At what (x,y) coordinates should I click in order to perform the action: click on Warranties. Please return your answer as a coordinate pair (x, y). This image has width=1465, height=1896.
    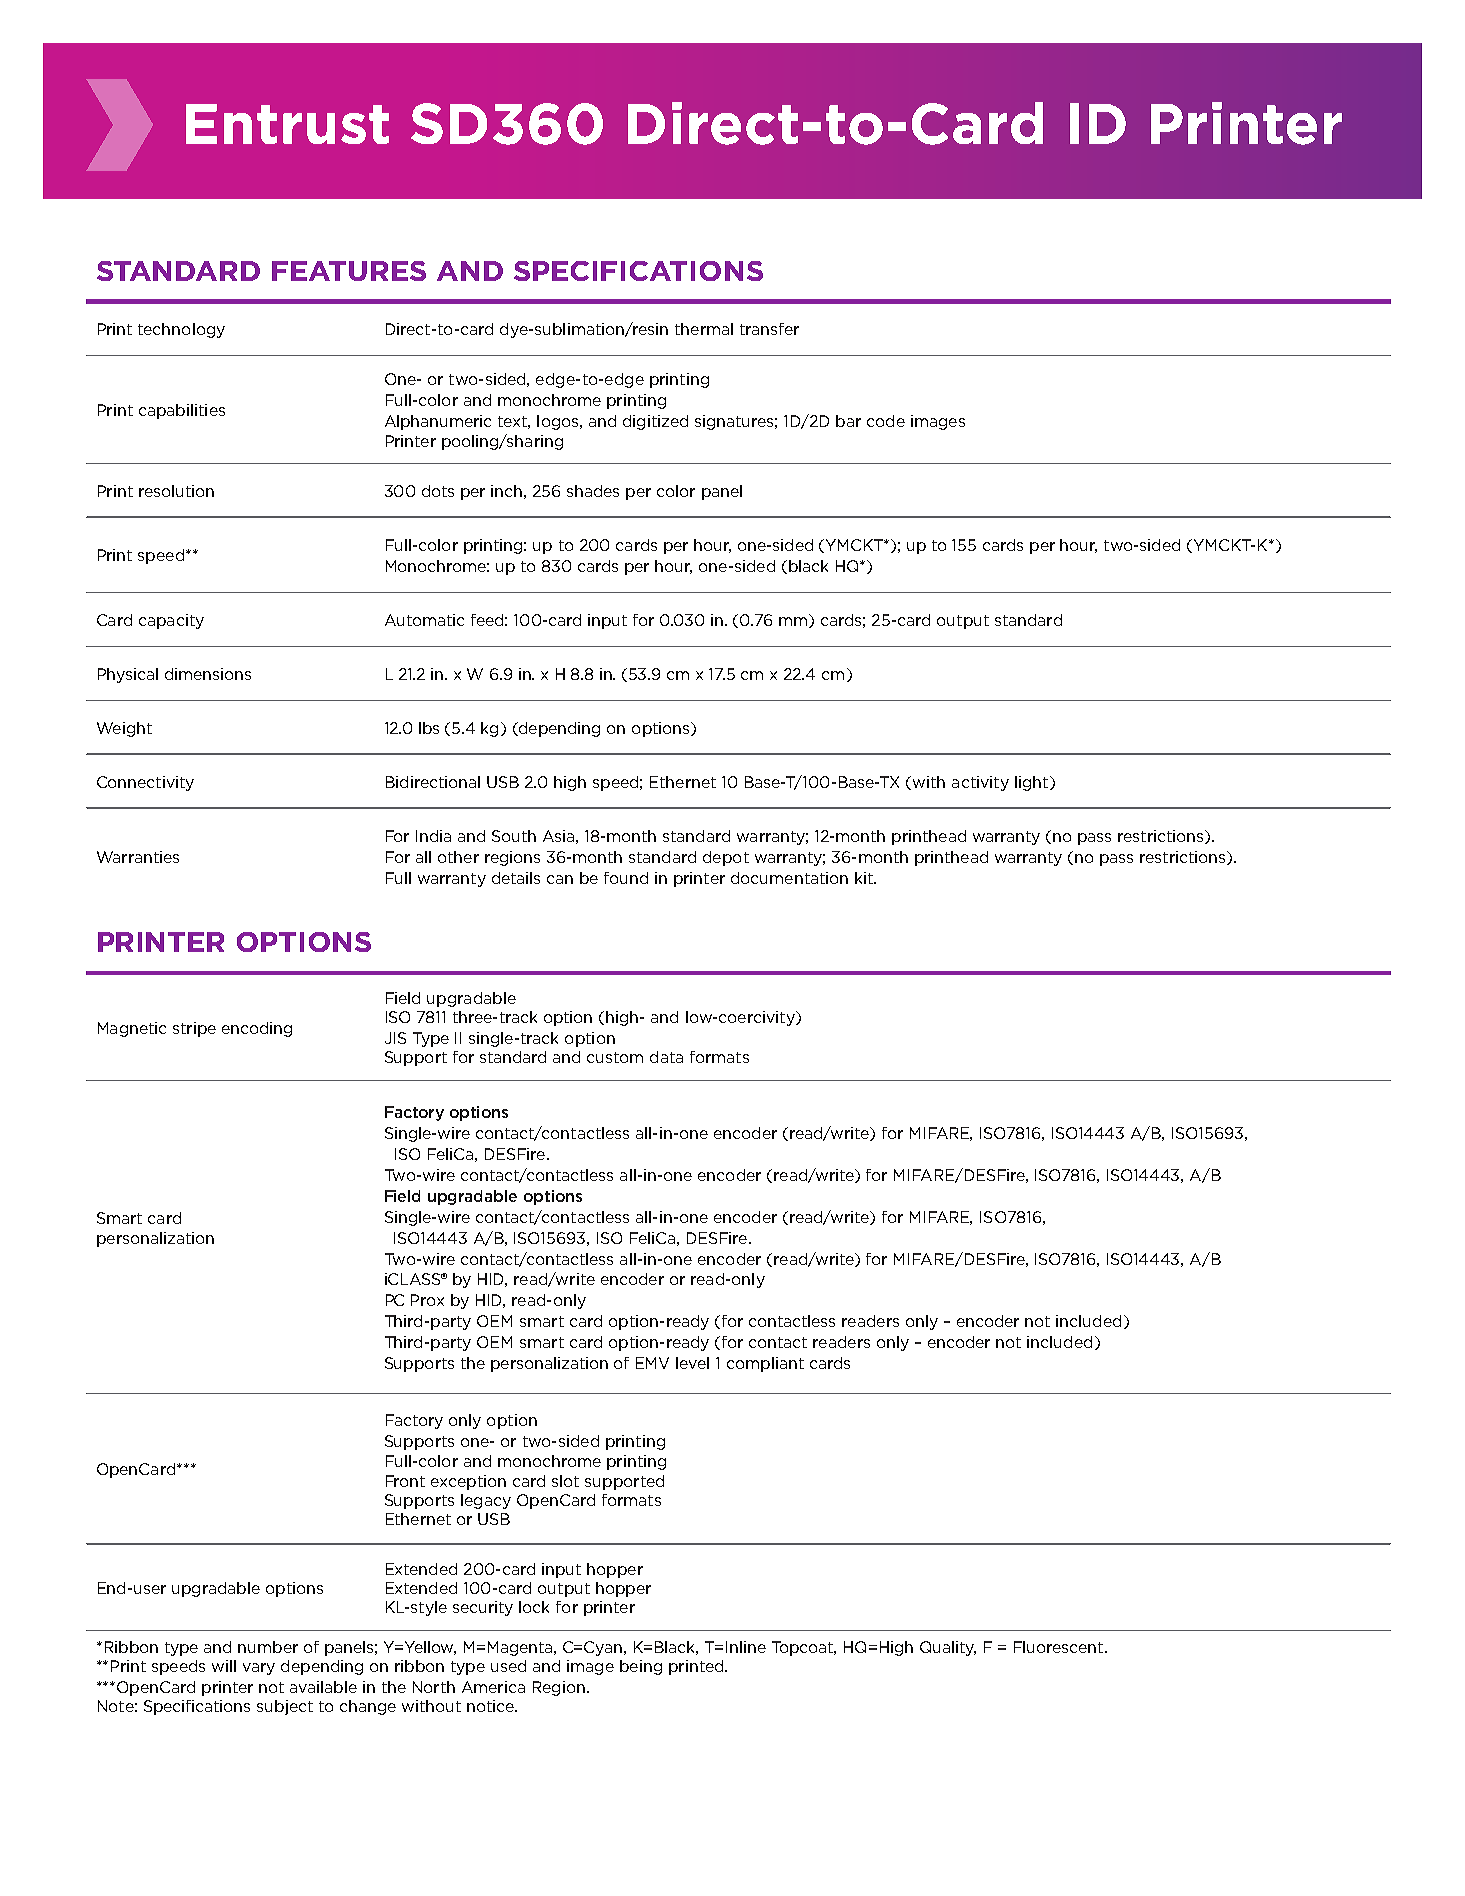
    Looking at the image, I should click on (138, 857).
